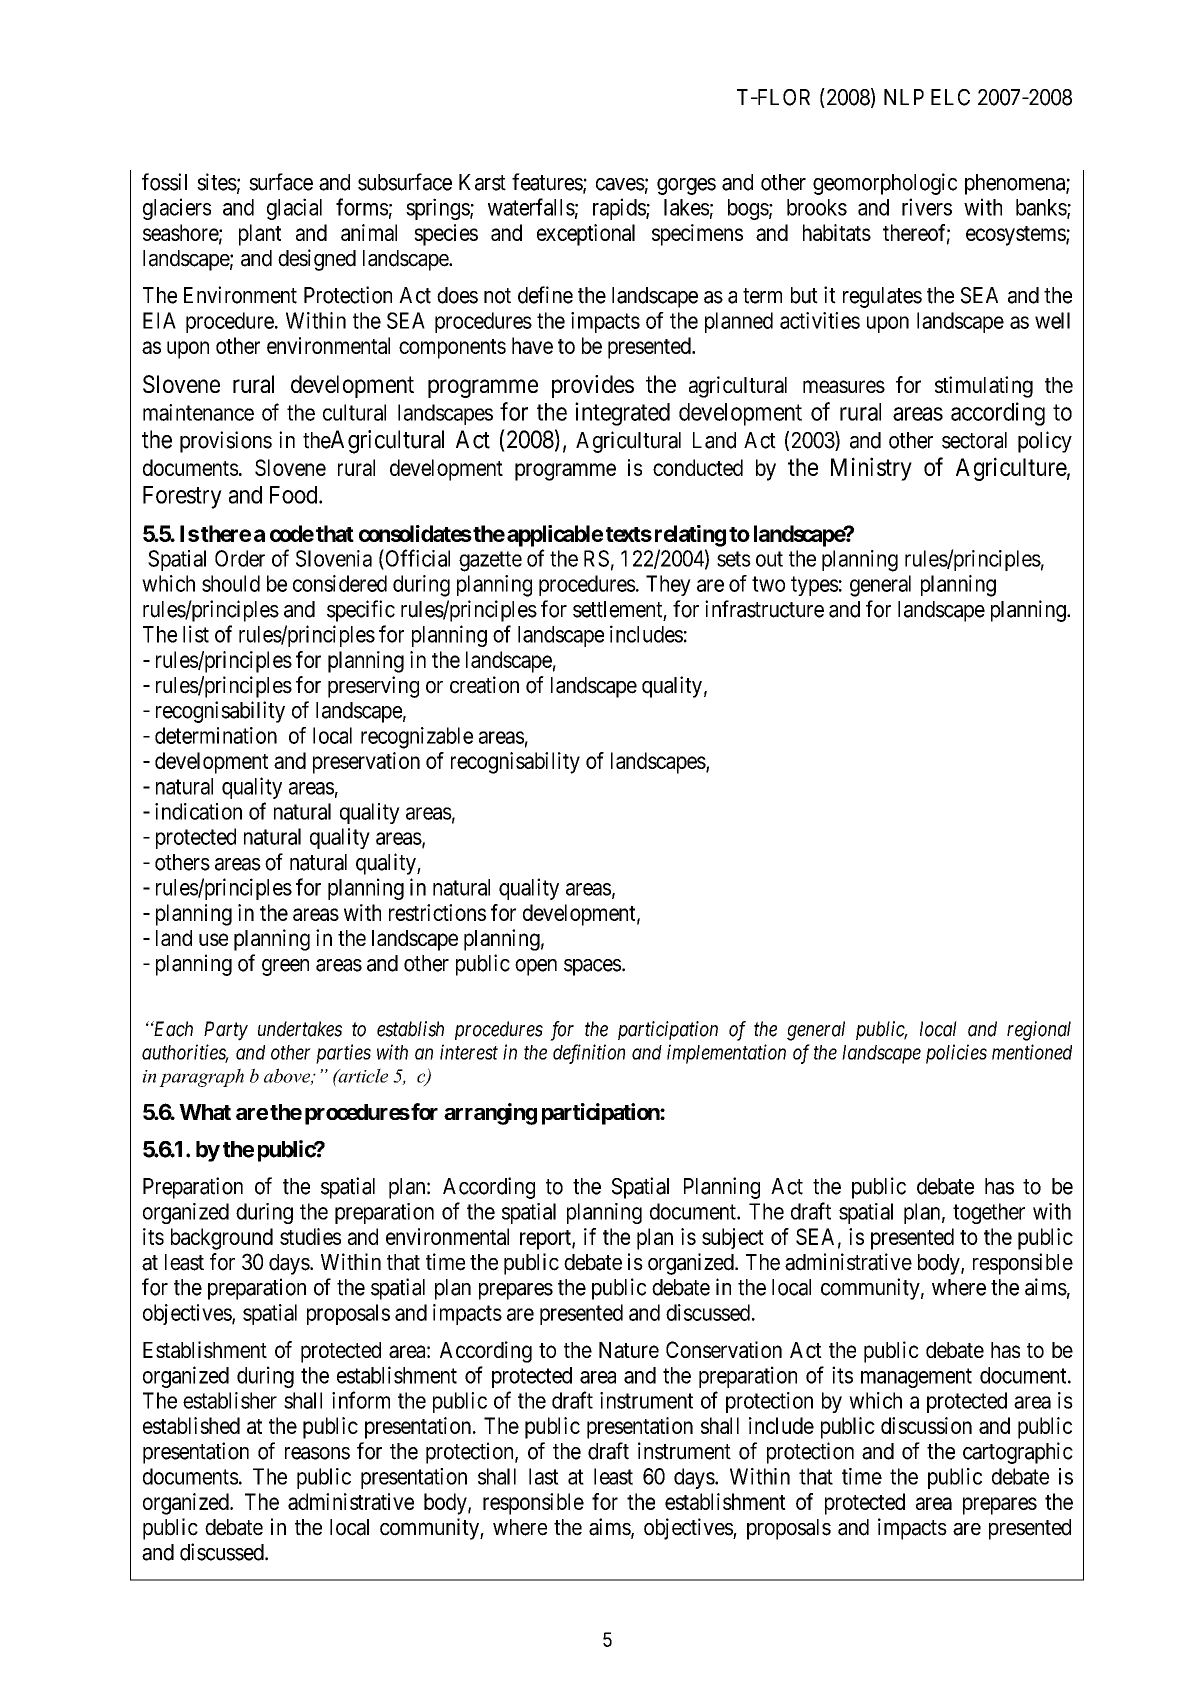 The width and height of the screenshot is (1191, 1684). What do you see at coordinates (950, 97) in the screenshot?
I see `ELC` at bounding box center [950, 97].
